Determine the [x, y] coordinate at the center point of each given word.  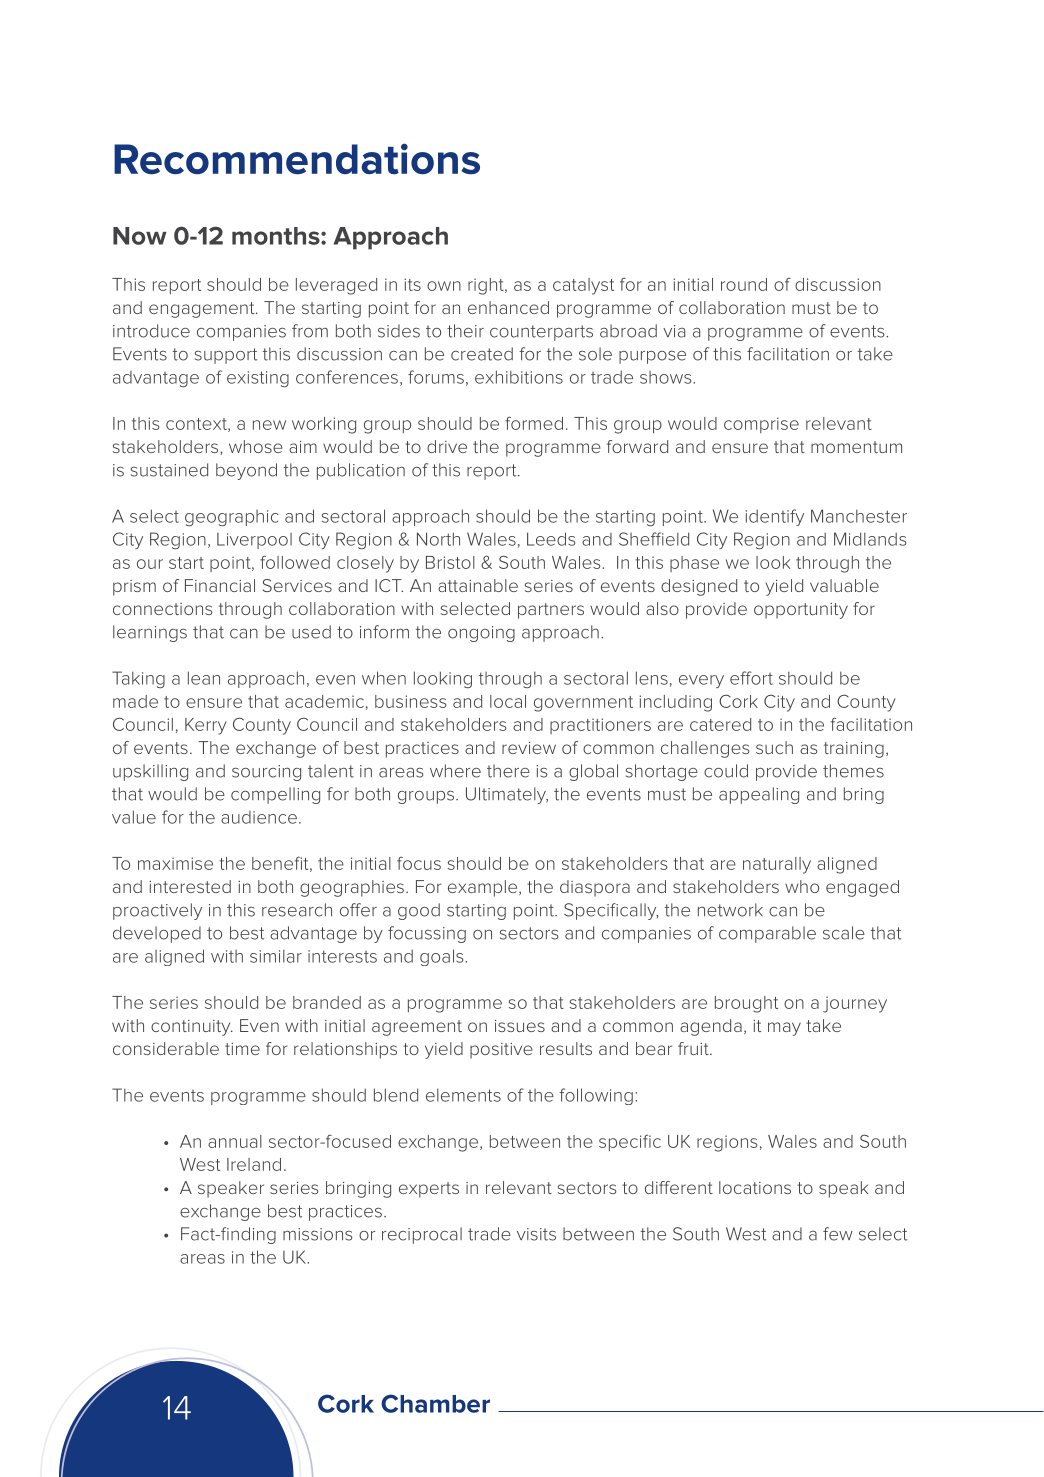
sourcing [266, 773]
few [838, 1234]
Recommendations [297, 159]
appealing [759, 795]
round [744, 284]
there [508, 771]
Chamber [435, 1403]
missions [318, 1234]
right [487, 286]
